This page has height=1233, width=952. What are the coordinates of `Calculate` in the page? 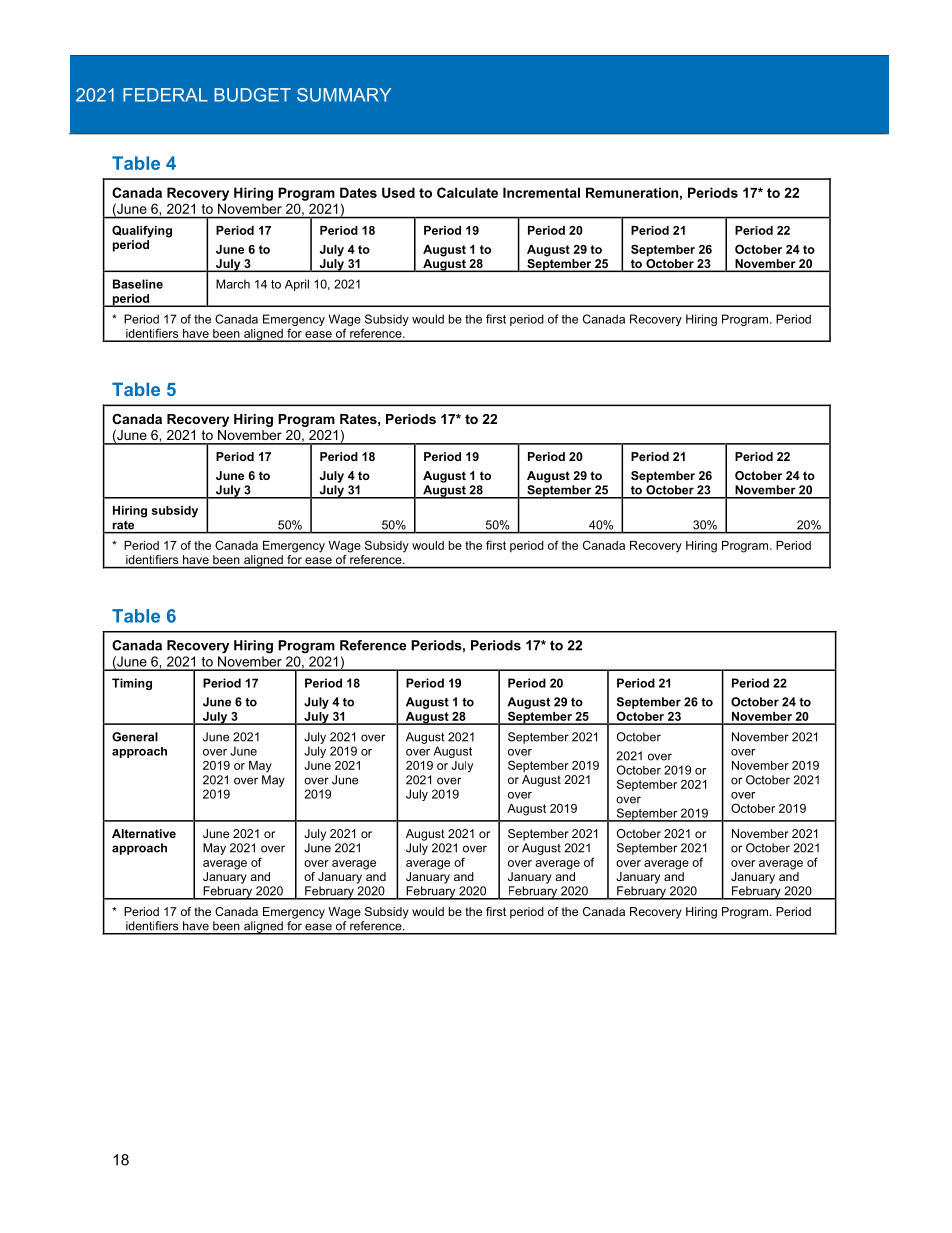 It's located at (467, 192).
